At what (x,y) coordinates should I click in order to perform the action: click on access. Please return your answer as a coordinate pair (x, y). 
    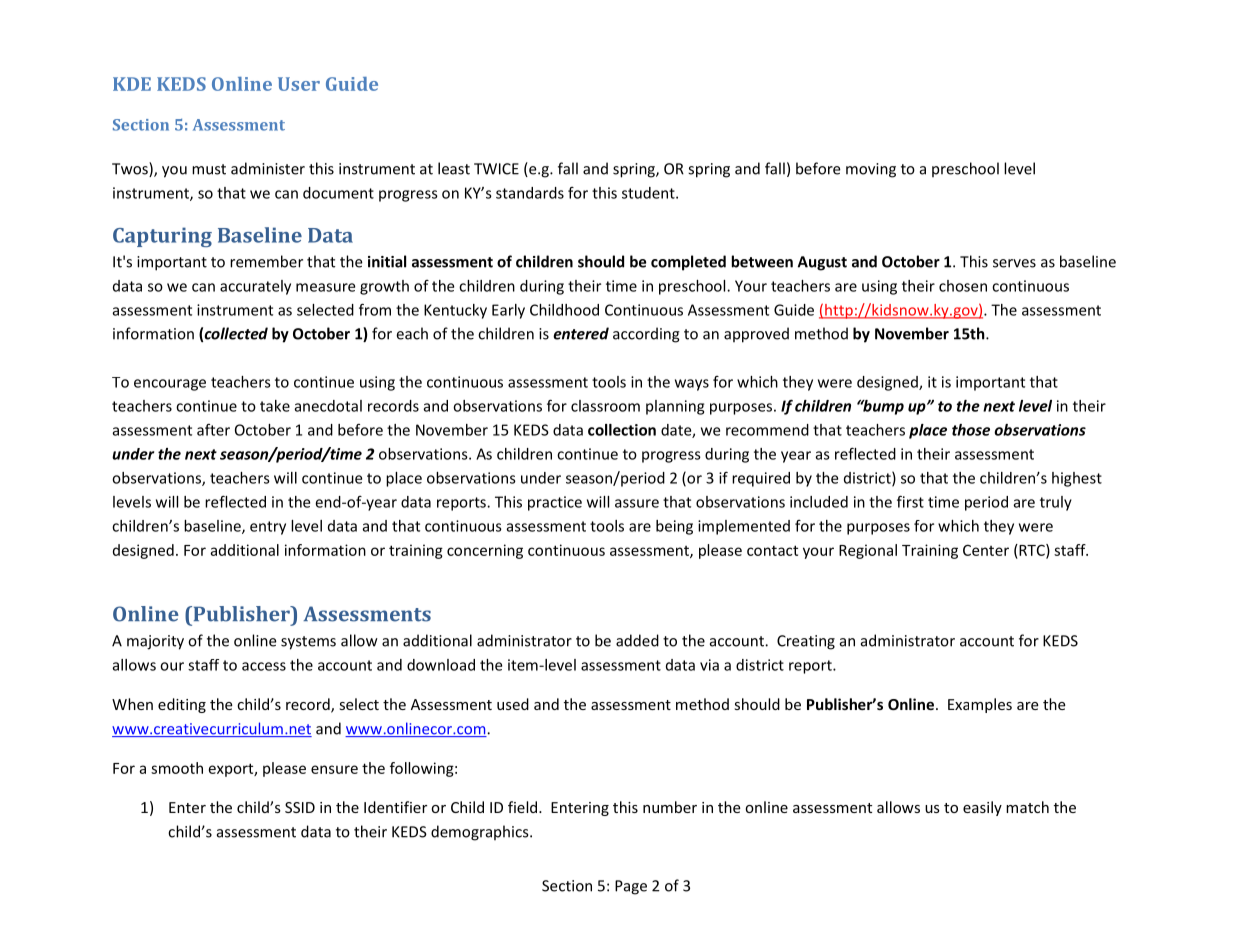
    Looking at the image, I should click on (264, 666).
